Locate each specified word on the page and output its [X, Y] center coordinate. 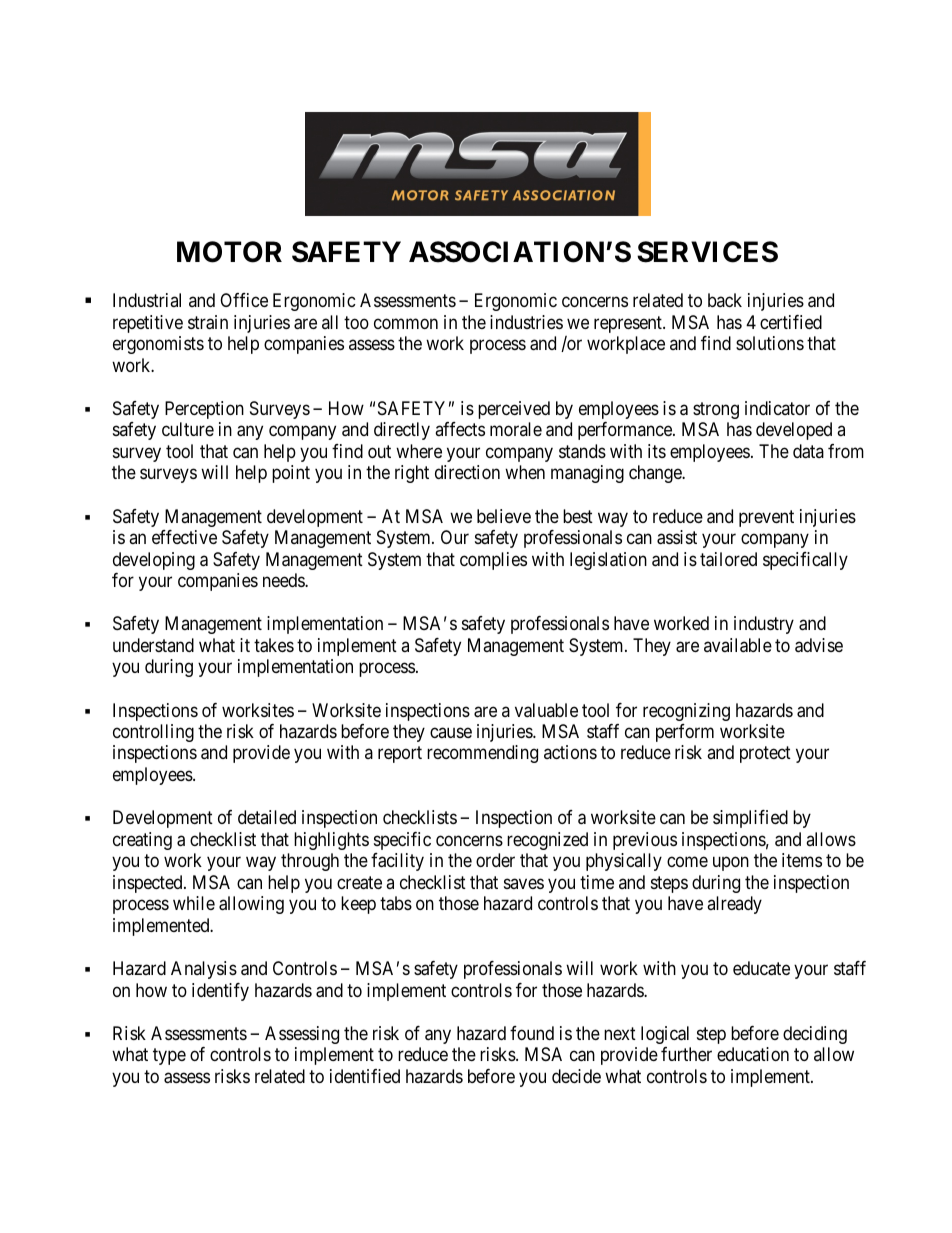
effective [184, 537]
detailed [267, 817]
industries [526, 322]
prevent [766, 518]
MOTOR [229, 252]
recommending [482, 754]
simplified [750, 819]
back [725, 300]
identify [220, 992]
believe [504, 516]
